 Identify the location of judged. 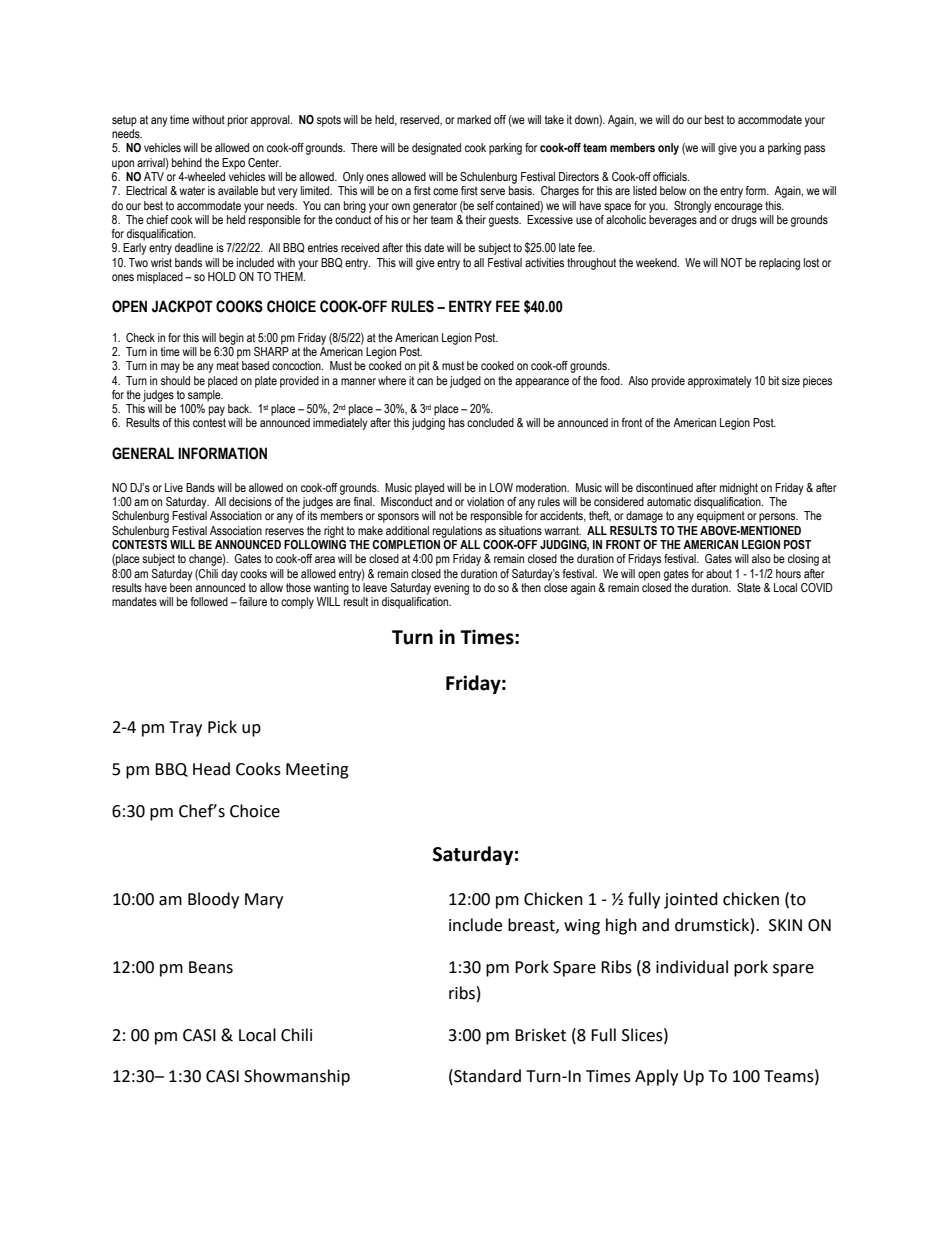
(465, 382).
